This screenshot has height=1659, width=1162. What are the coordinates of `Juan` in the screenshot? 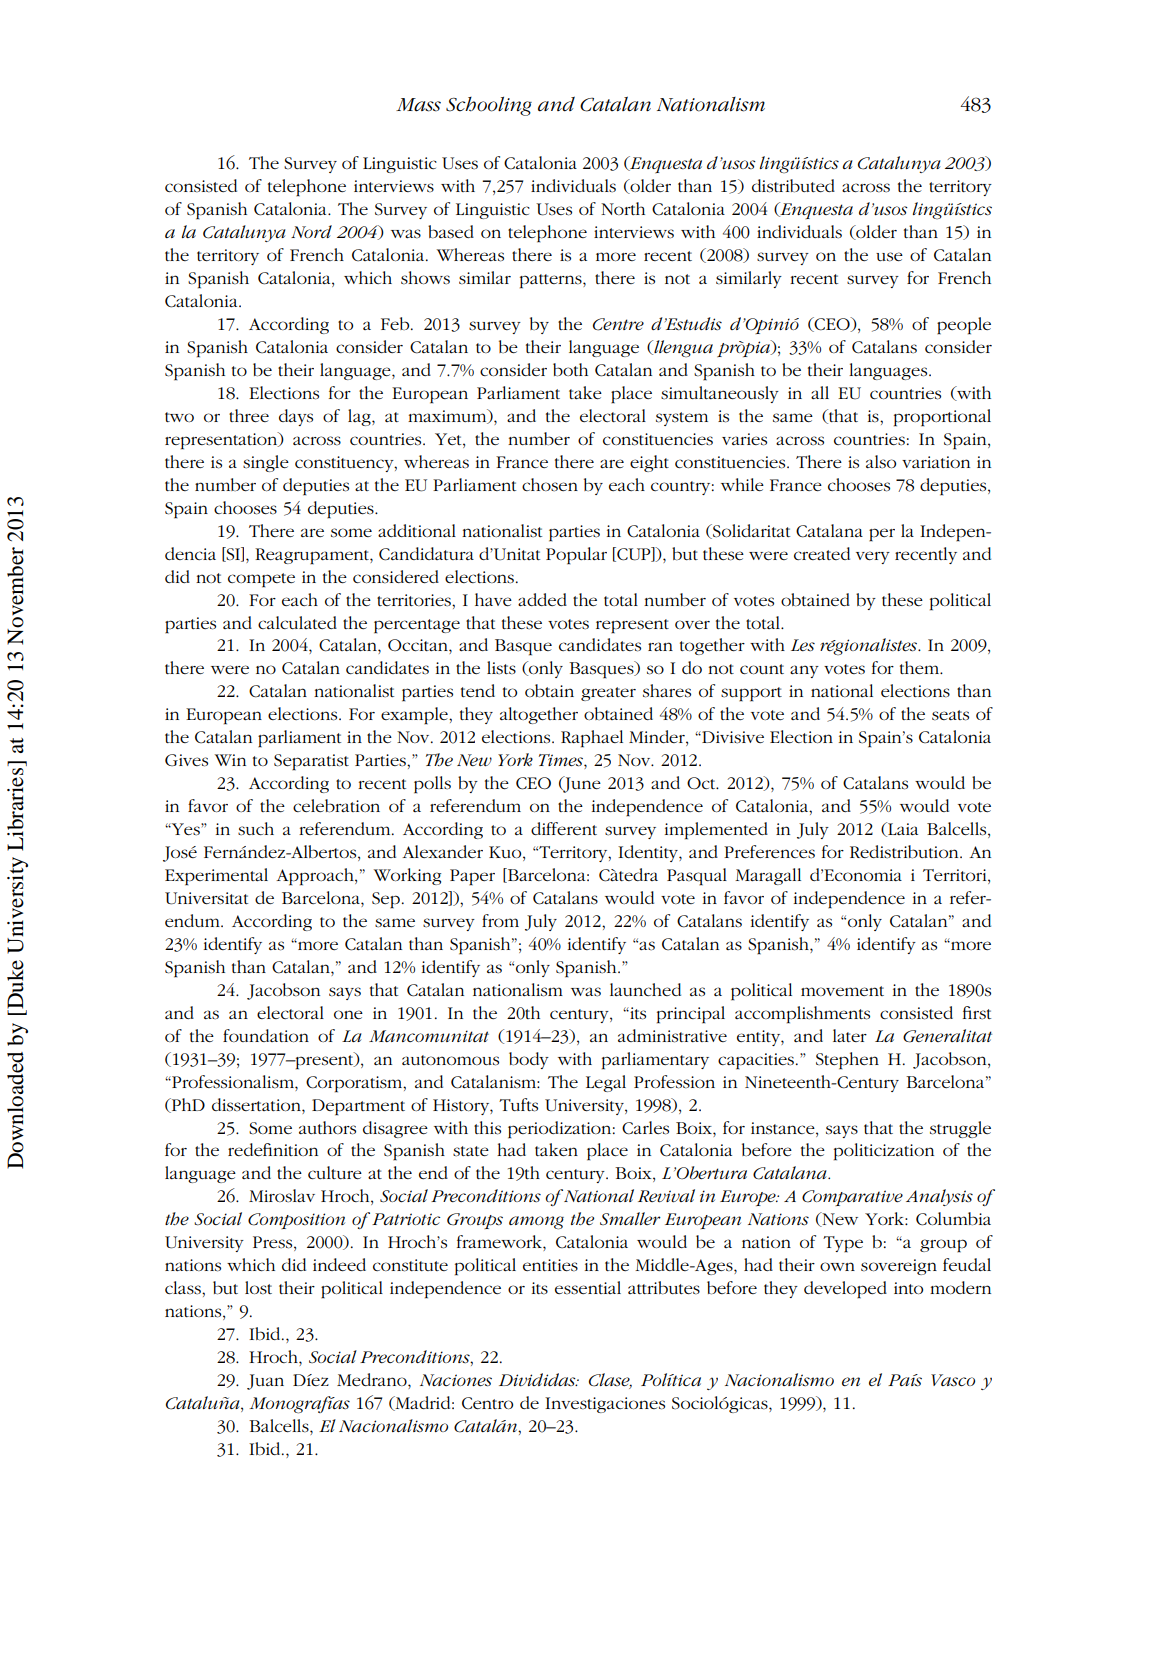 It's located at (265, 1382).
